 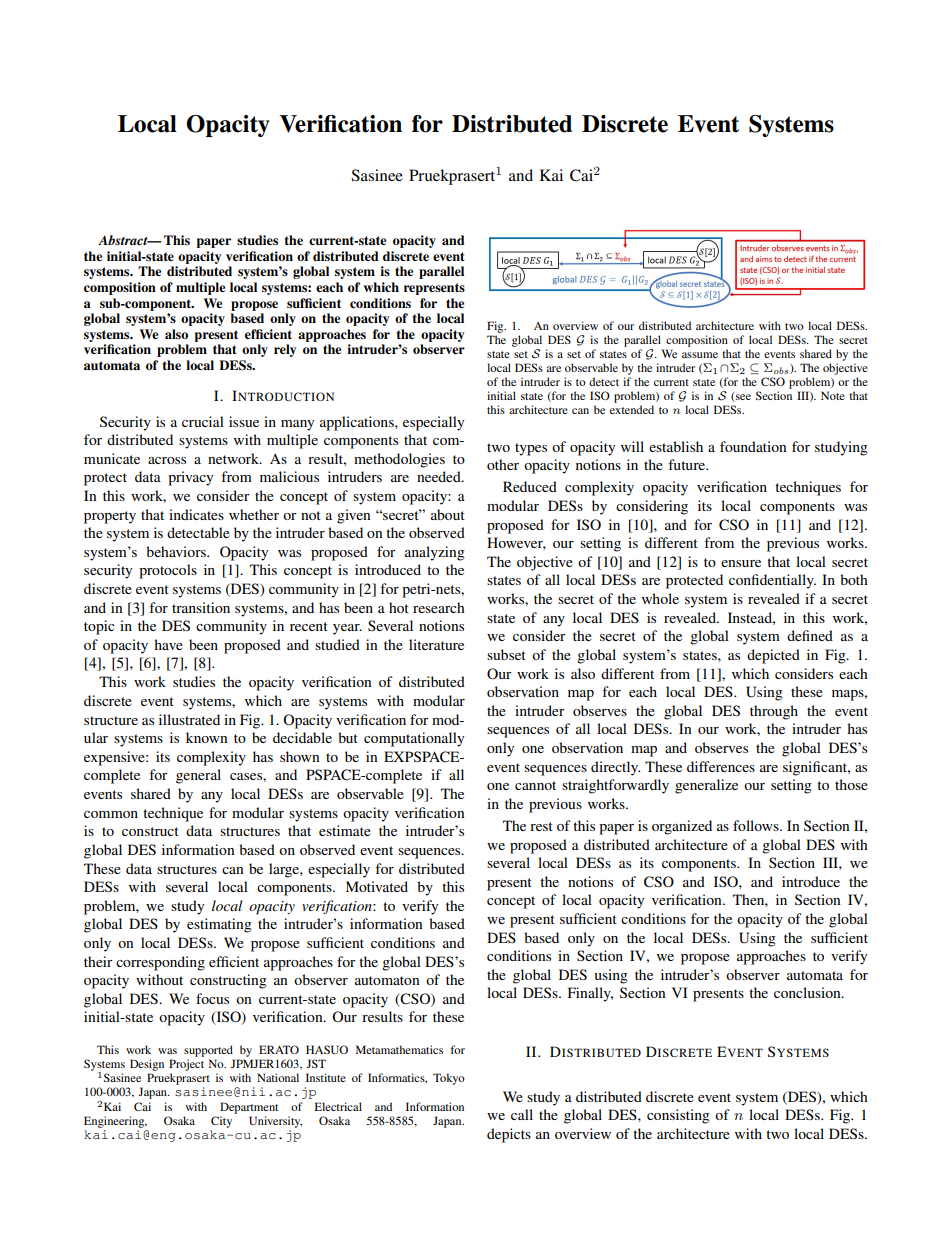 I want to click on rely, so click(x=285, y=350).
